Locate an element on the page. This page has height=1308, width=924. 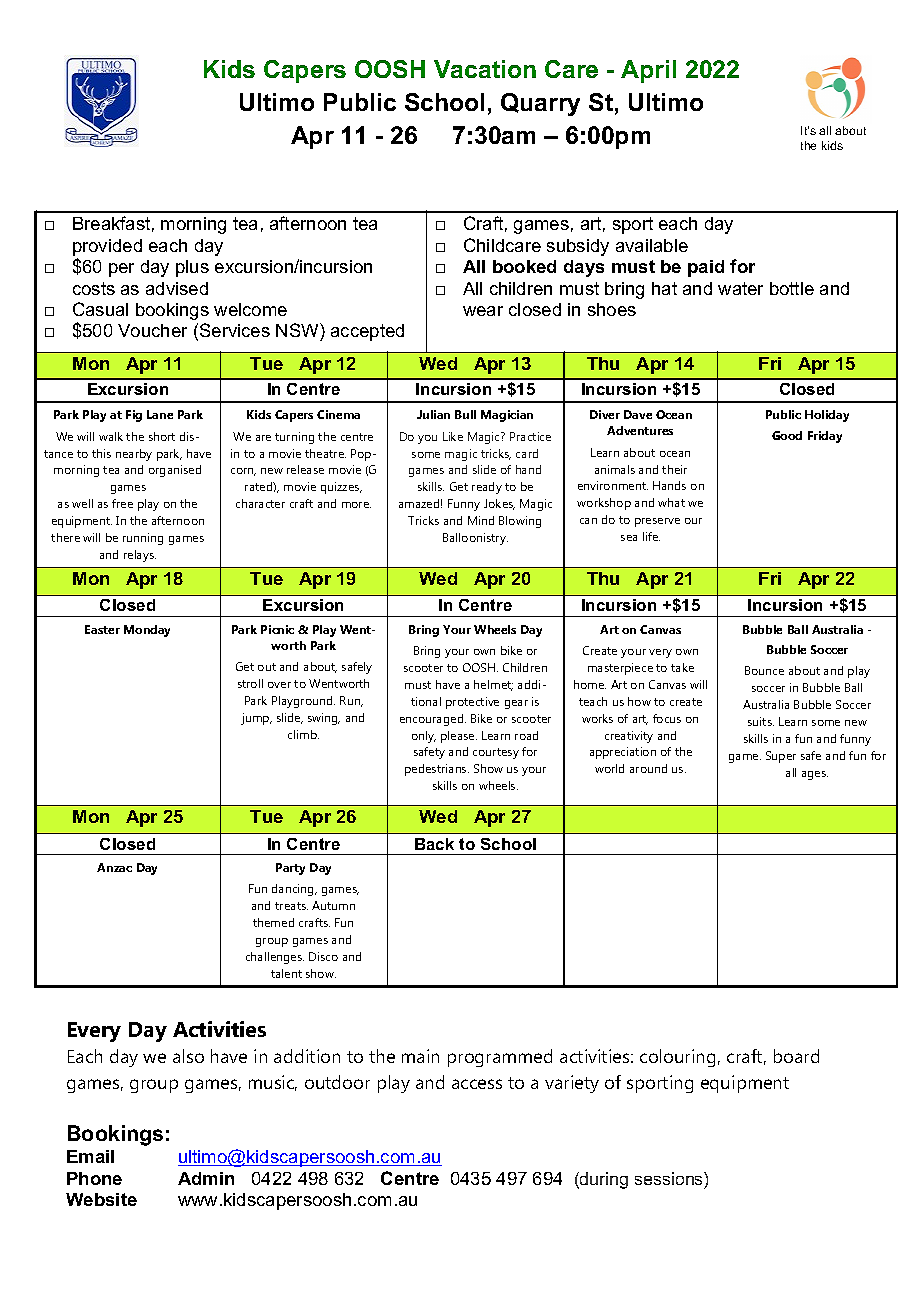
nearby is located at coordinates (134, 455).
